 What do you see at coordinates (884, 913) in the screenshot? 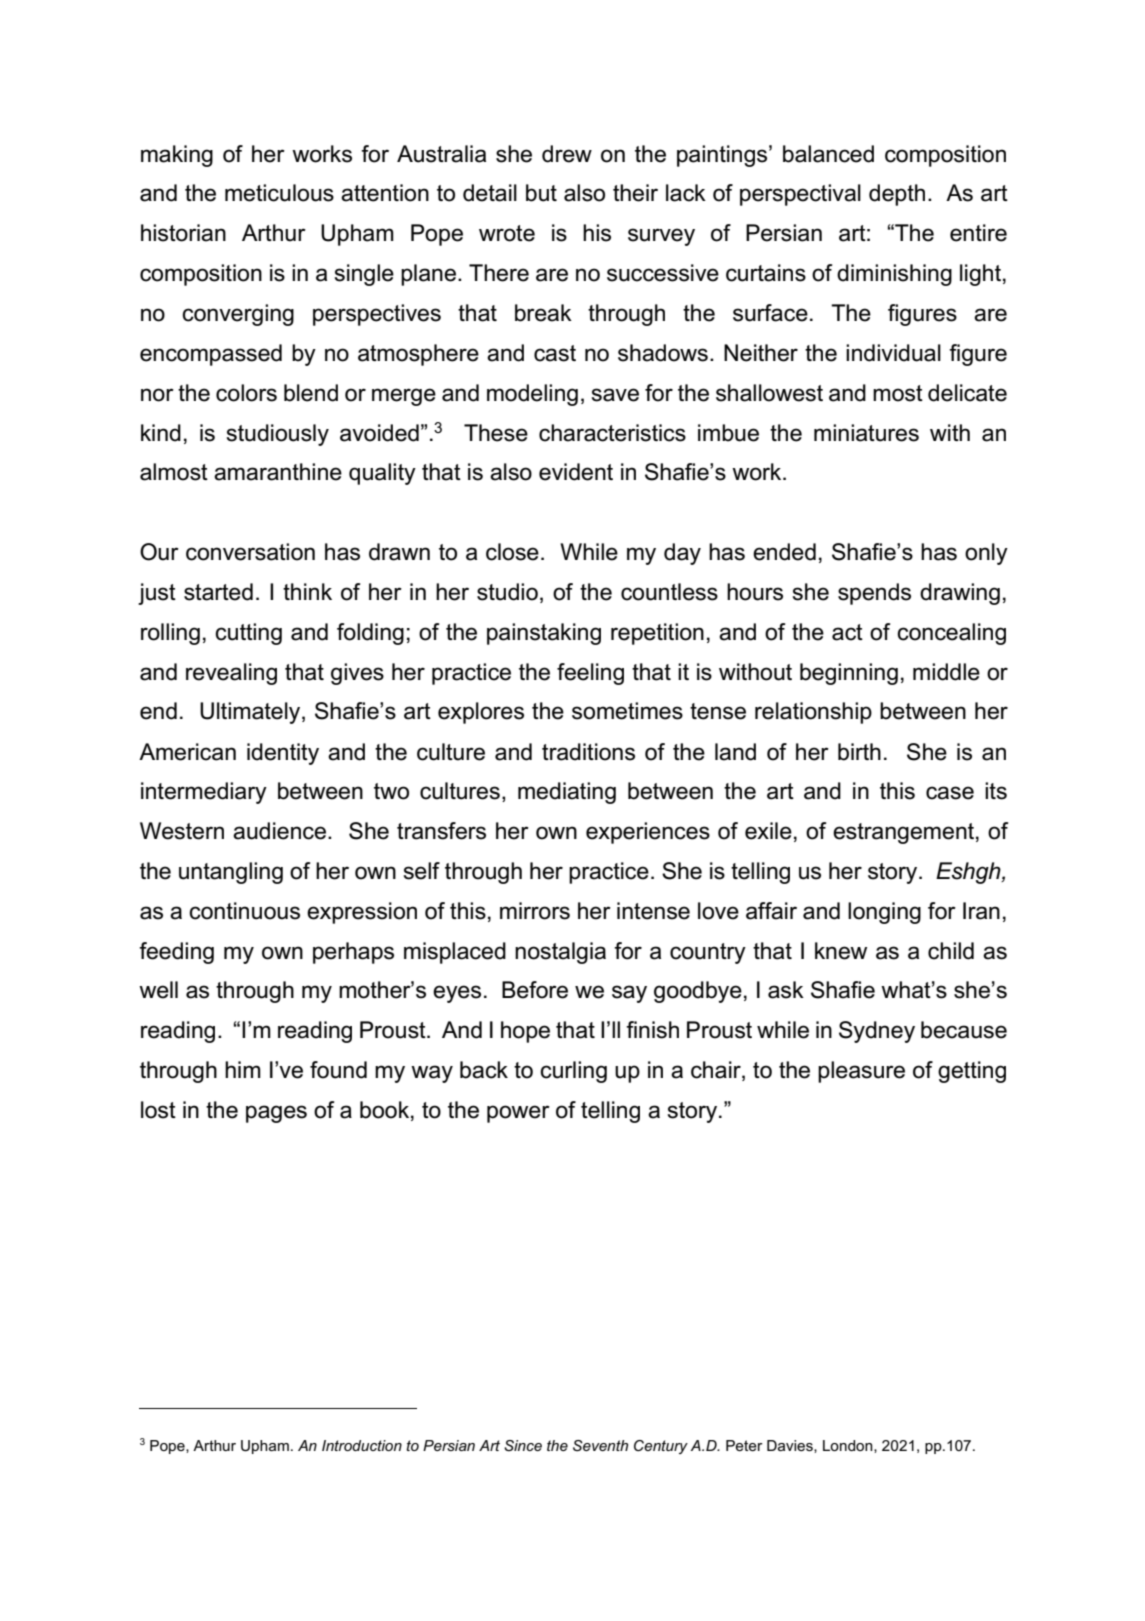
I see `longing` at bounding box center [884, 913].
